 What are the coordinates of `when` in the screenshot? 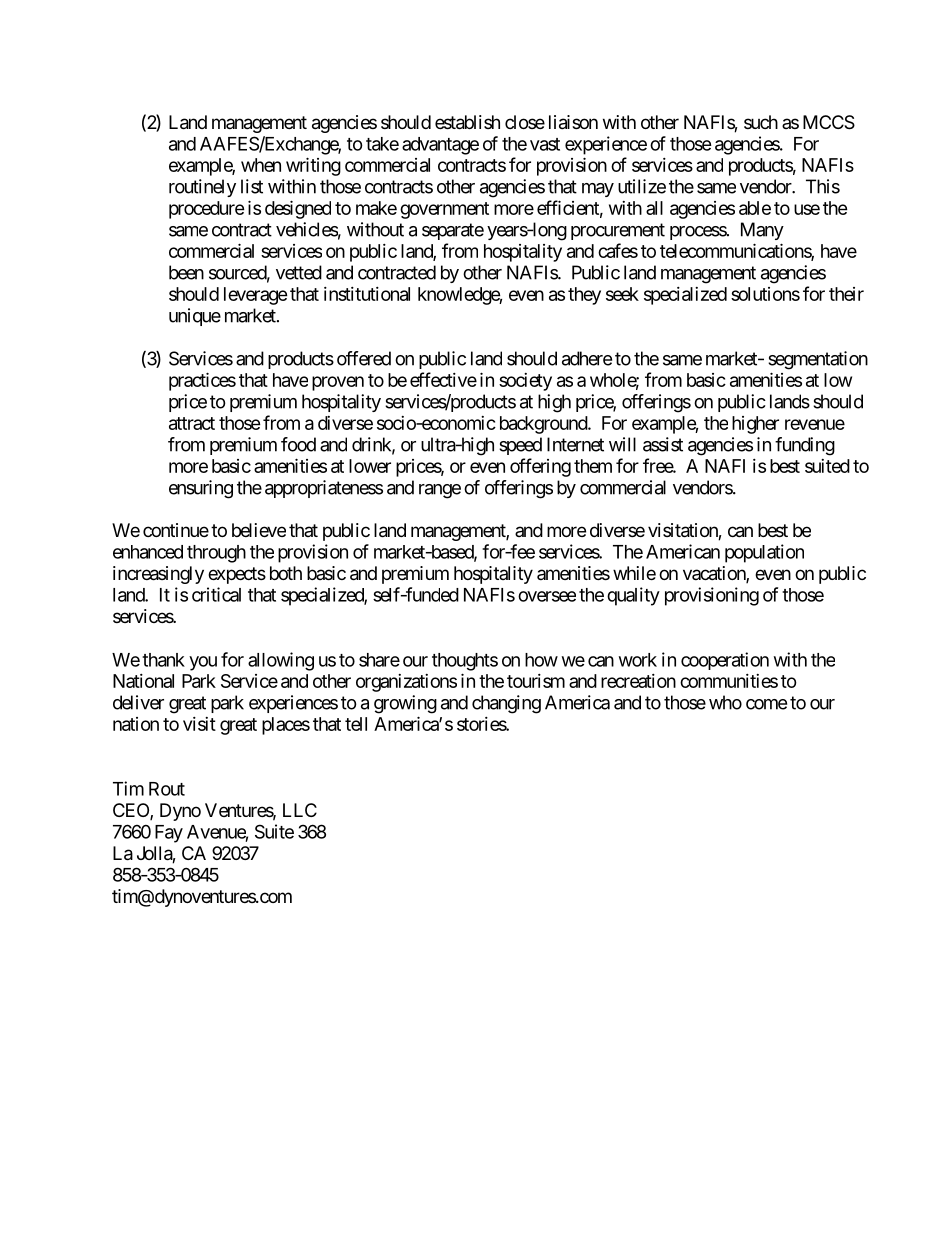 It's located at (261, 165).
